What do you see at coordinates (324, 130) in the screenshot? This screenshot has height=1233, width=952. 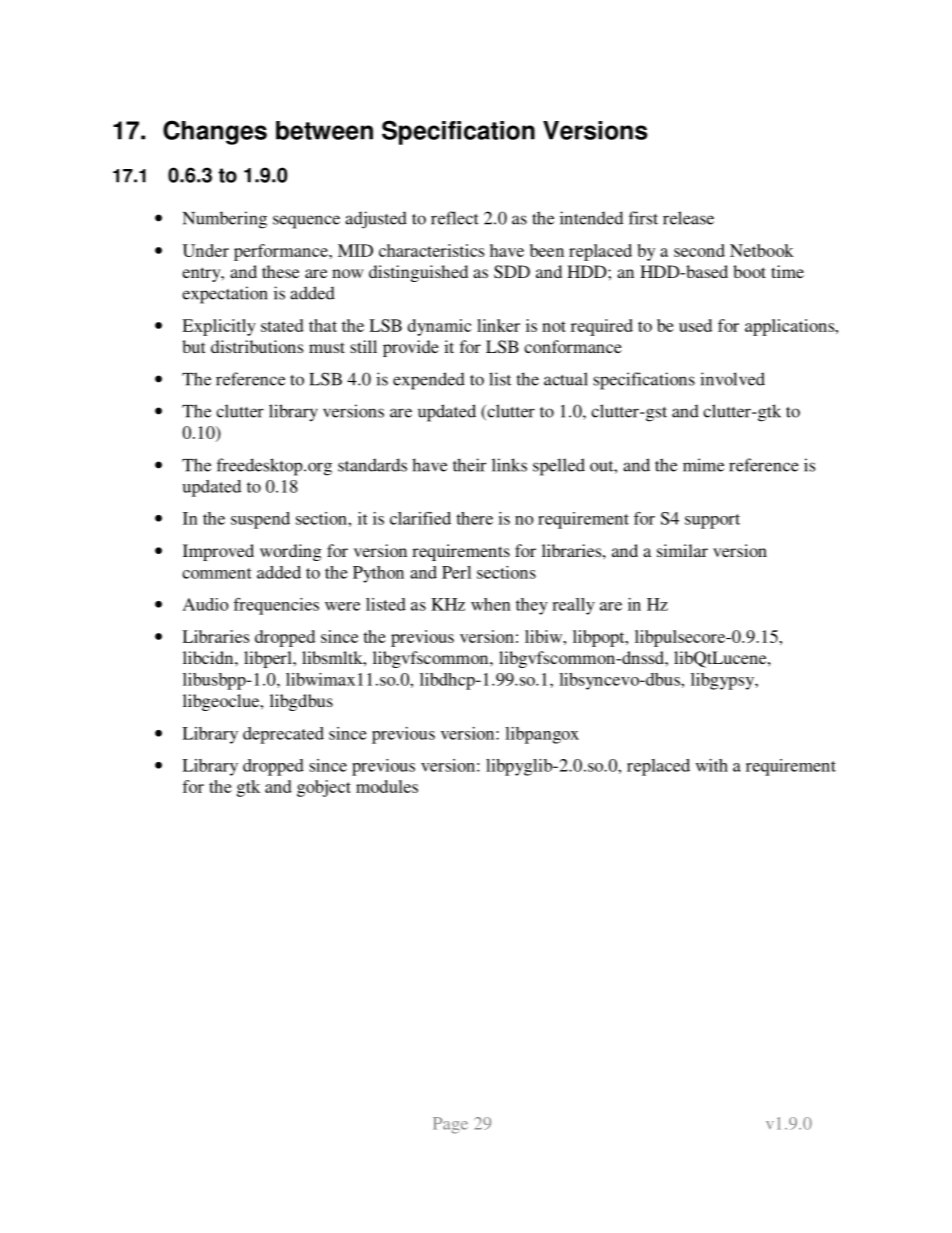 I see `between` at bounding box center [324, 130].
